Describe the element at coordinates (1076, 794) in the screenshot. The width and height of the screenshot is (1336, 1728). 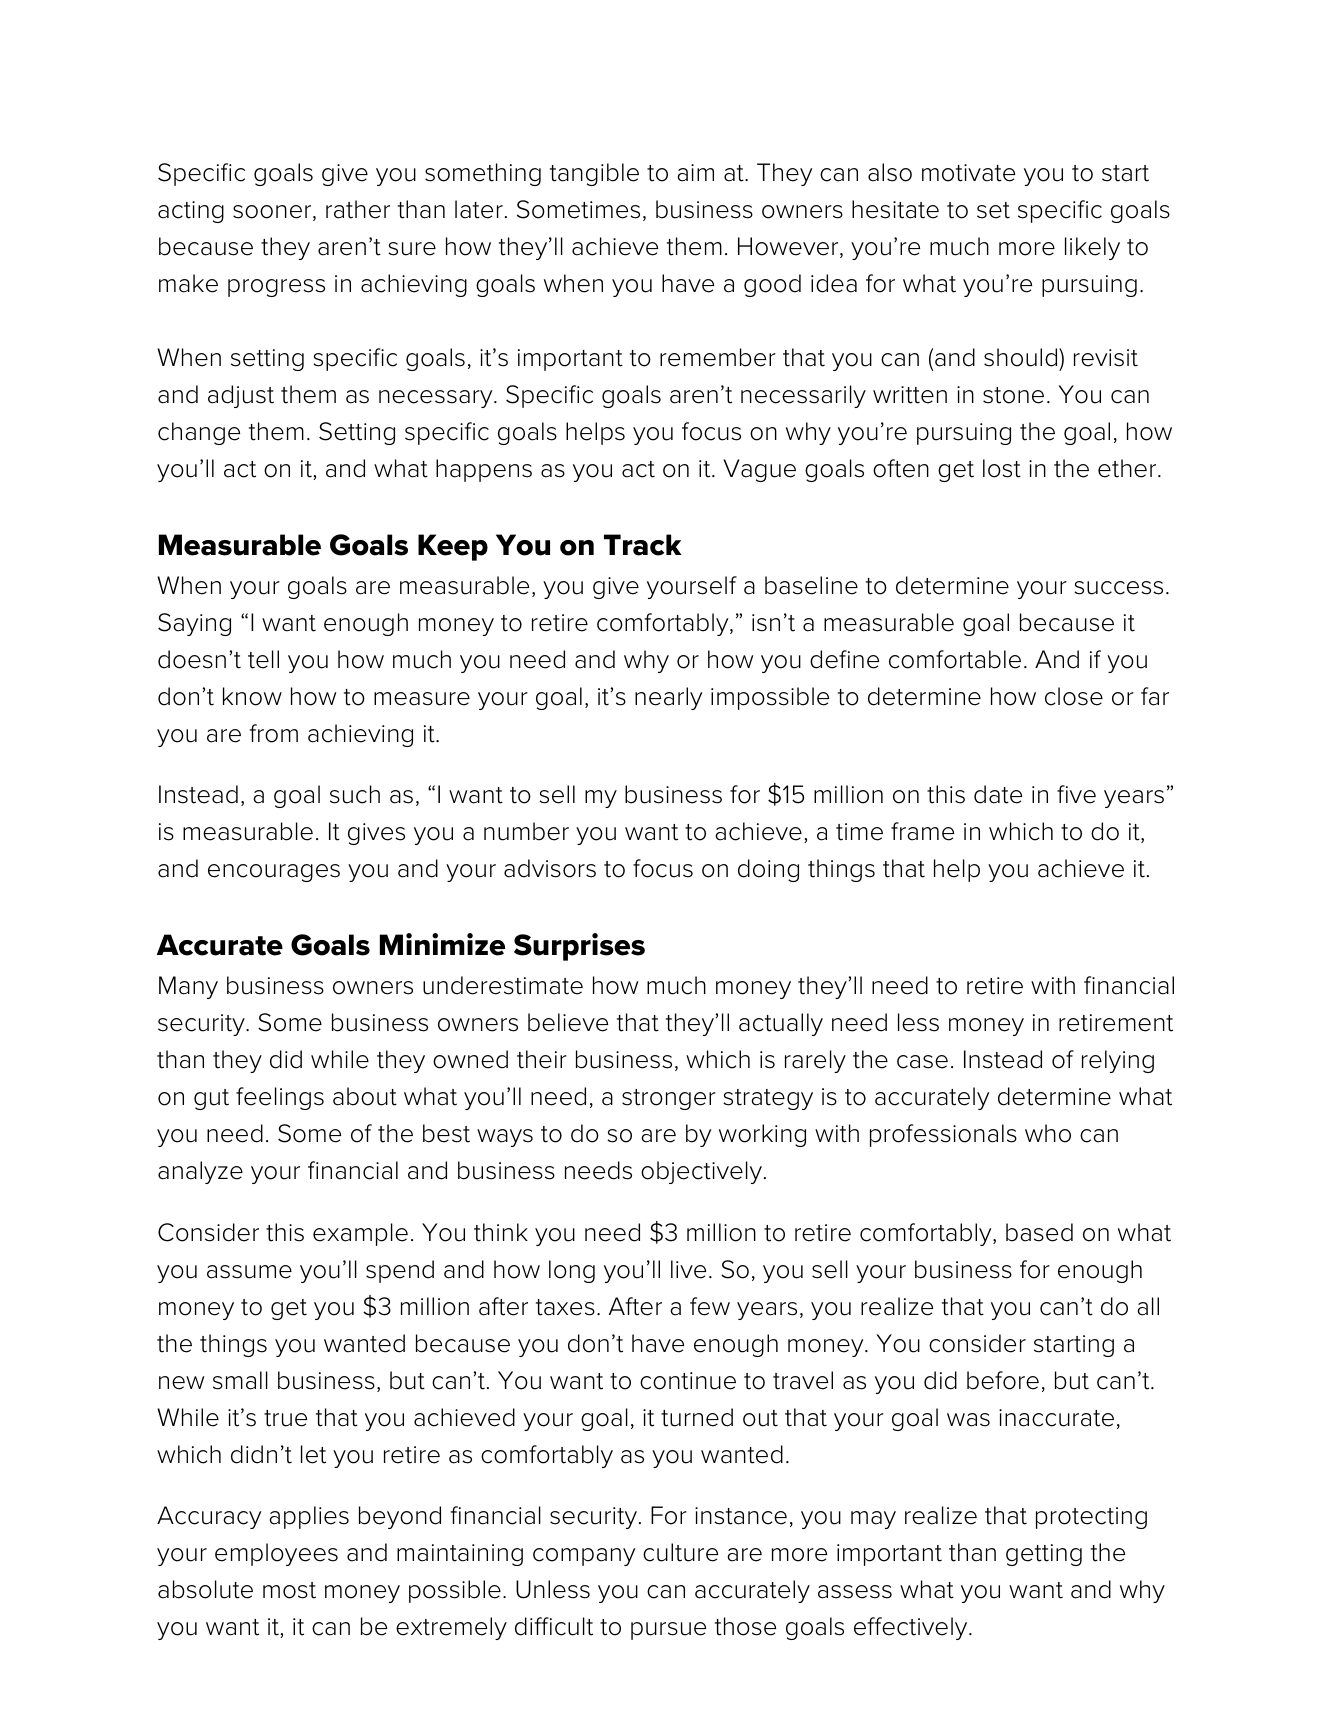
I see `five` at that location.
